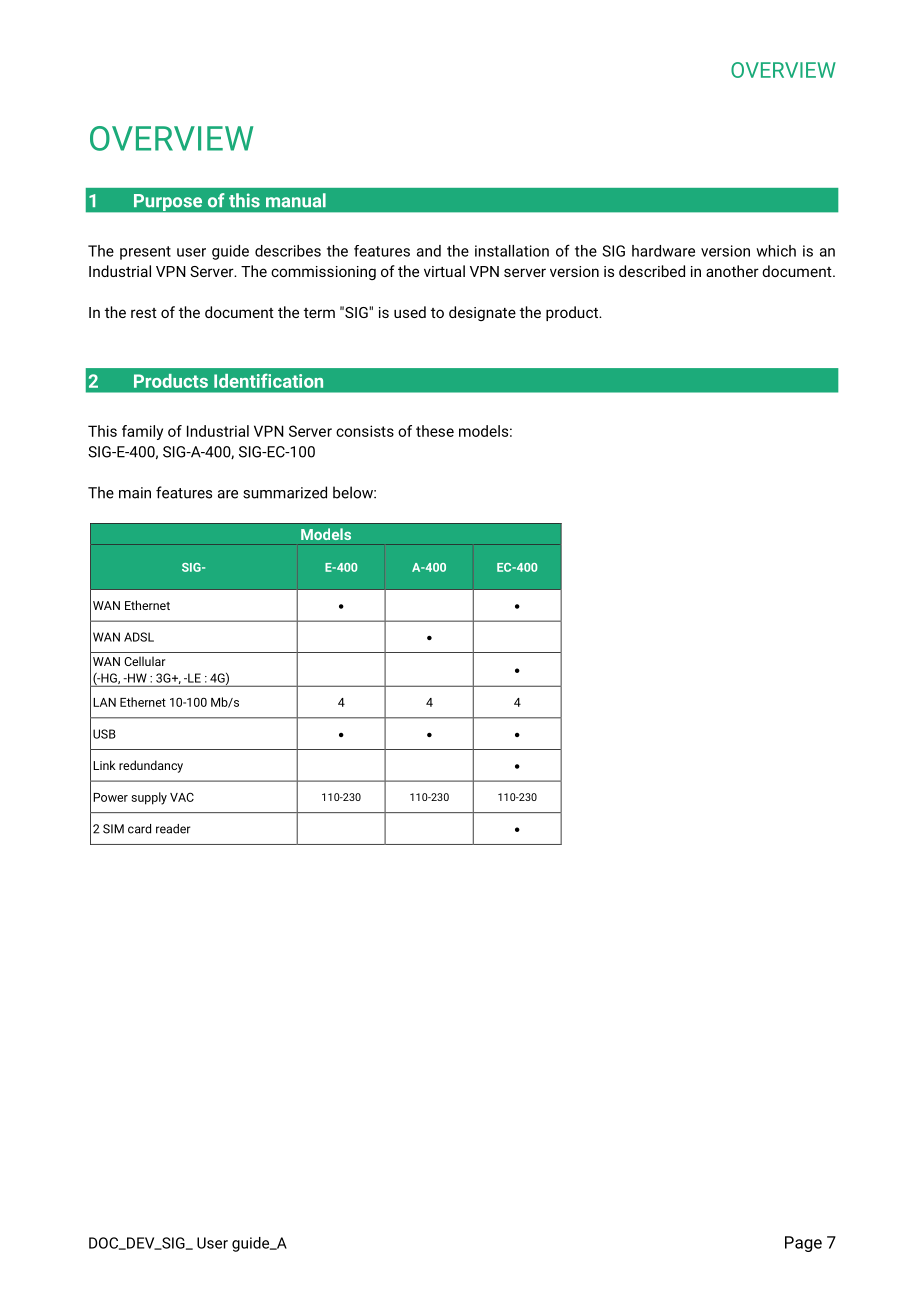 The image size is (924, 1308). What do you see at coordinates (435, 431) in the document?
I see `these` at bounding box center [435, 431].
